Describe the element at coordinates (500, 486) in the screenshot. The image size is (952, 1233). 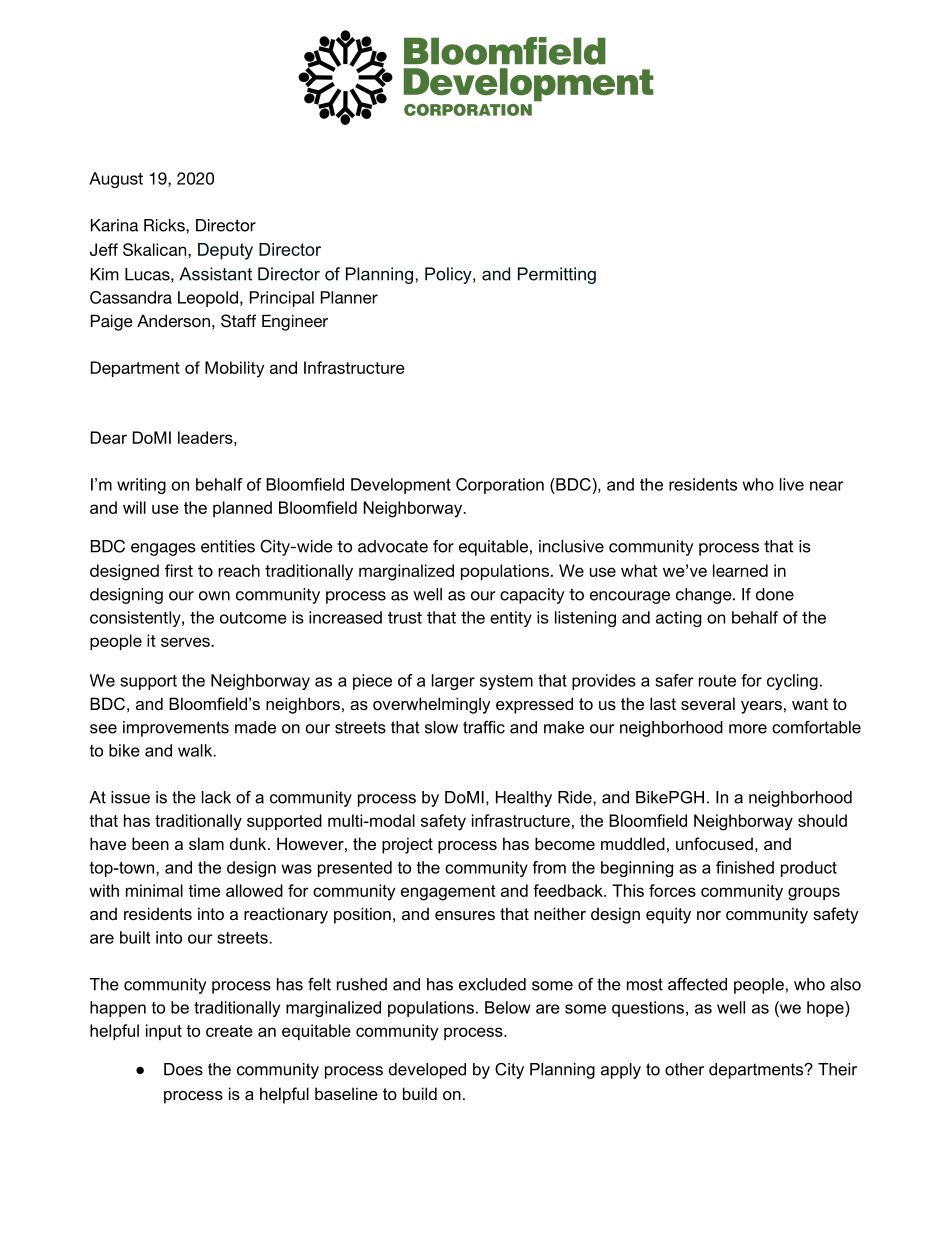
I see `Corporation` at that location.
